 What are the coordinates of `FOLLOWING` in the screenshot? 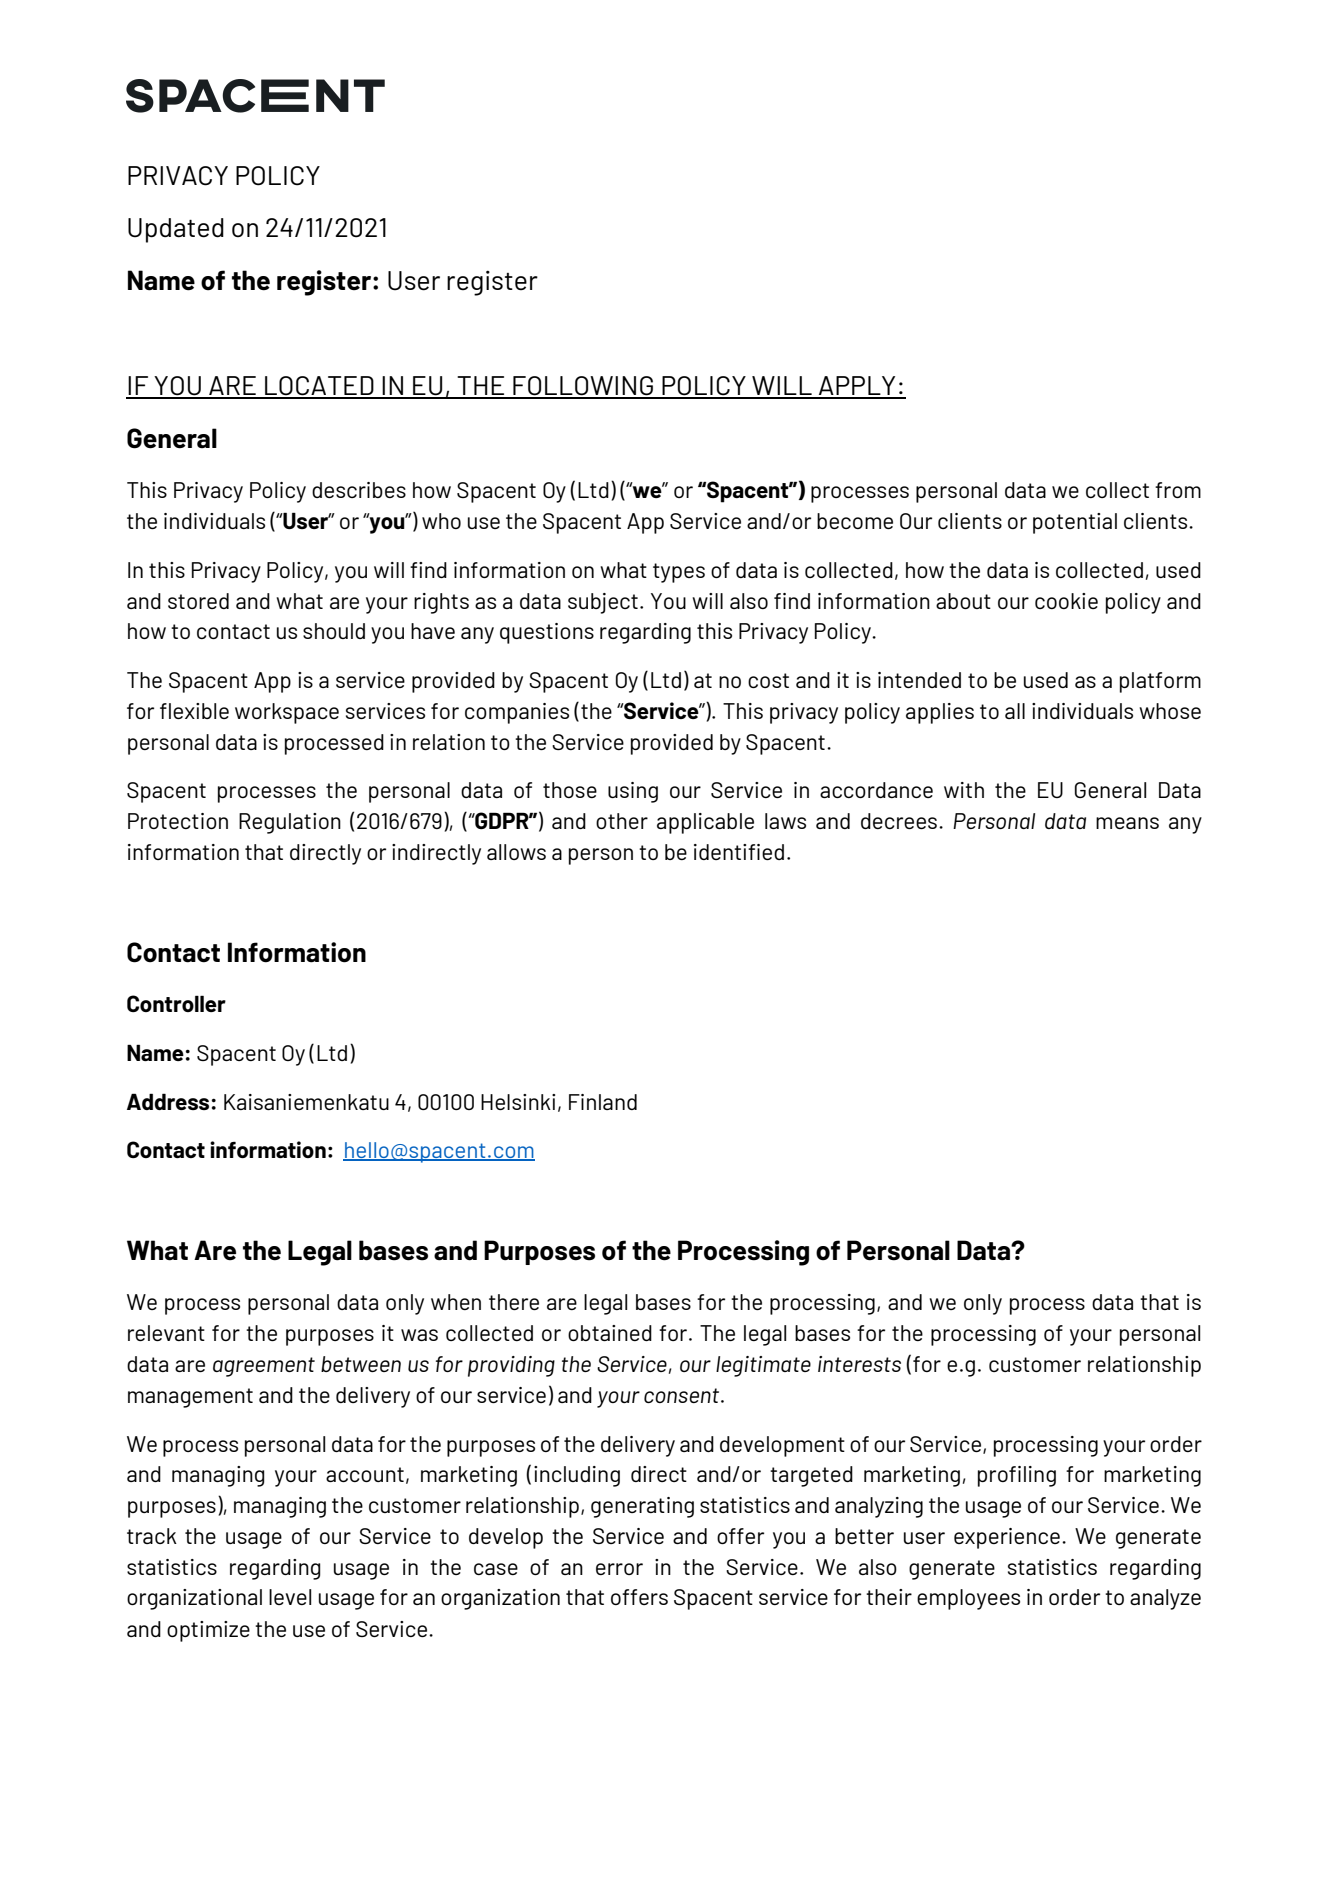 It's located at (583, 387).
